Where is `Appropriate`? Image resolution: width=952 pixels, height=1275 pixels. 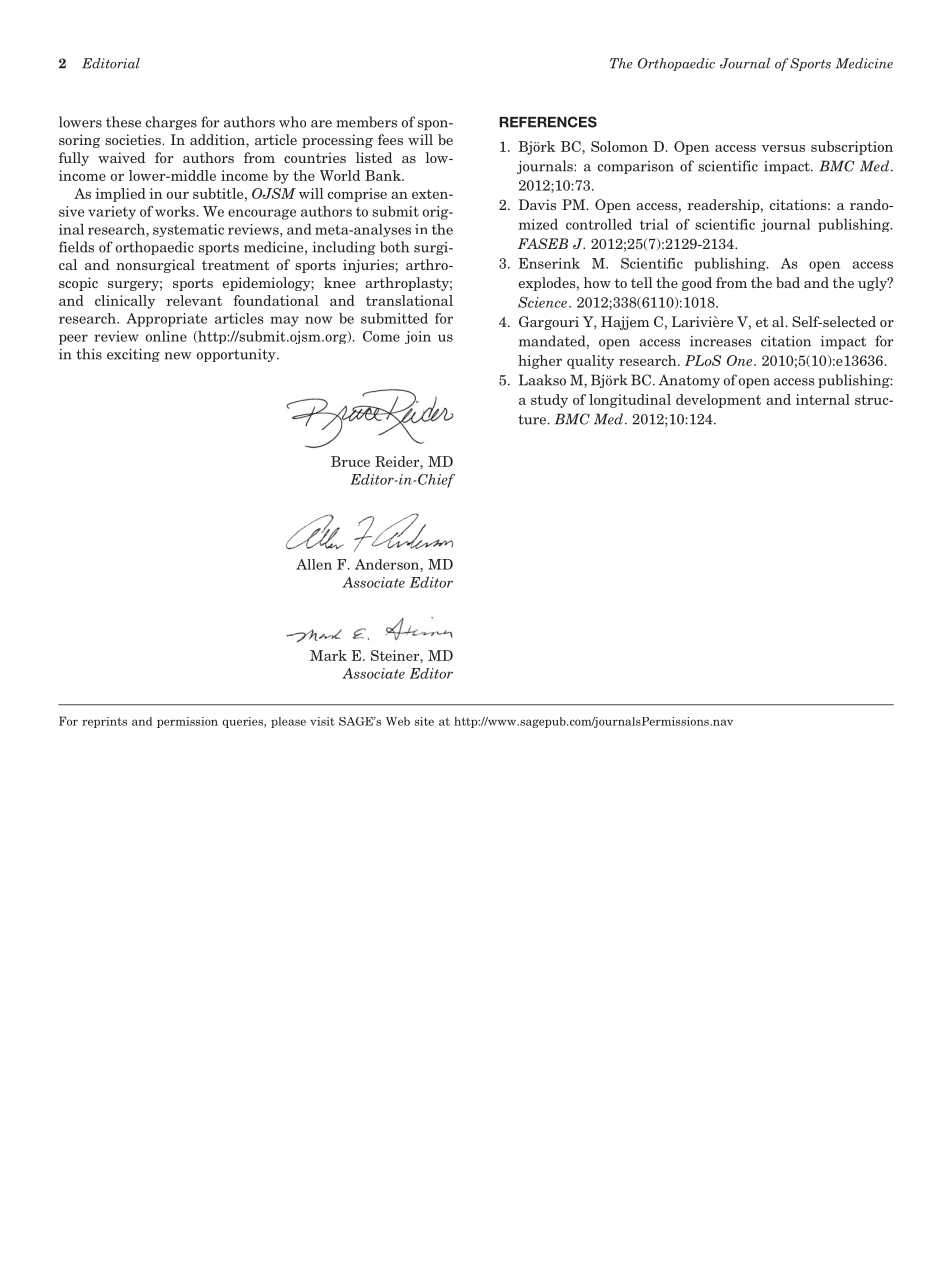
Appropriate is located at coordinates (166, 320).
